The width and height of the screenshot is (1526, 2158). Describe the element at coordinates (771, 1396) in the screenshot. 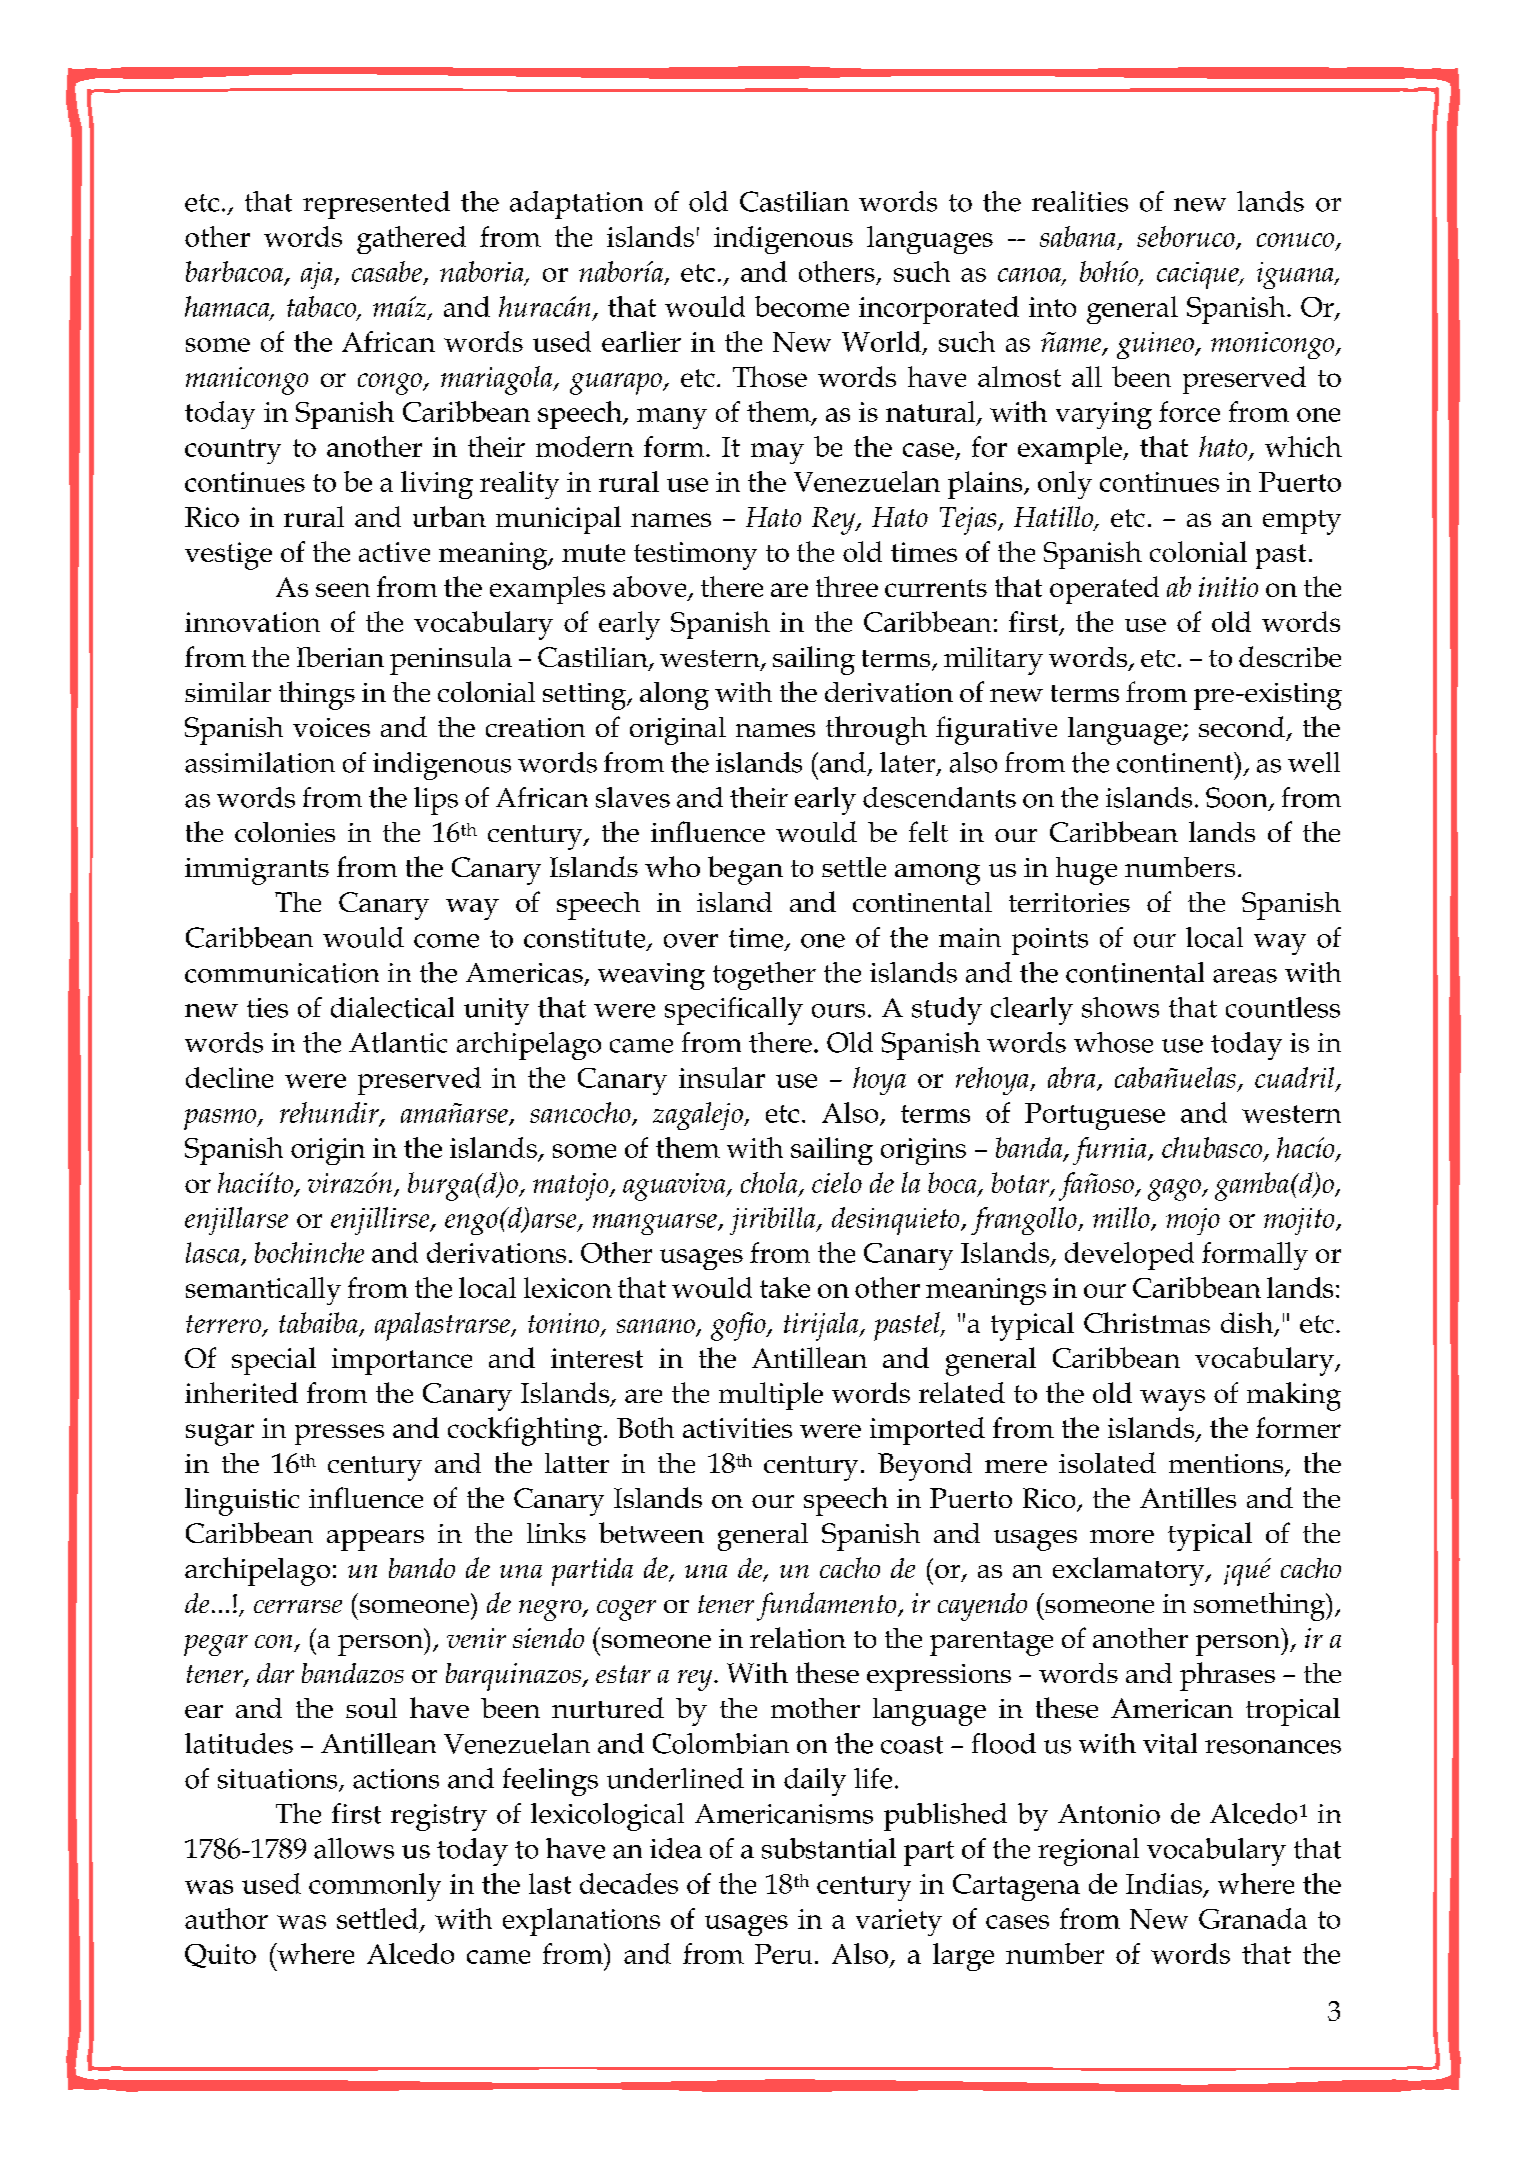

I see `multiple` at that location.
